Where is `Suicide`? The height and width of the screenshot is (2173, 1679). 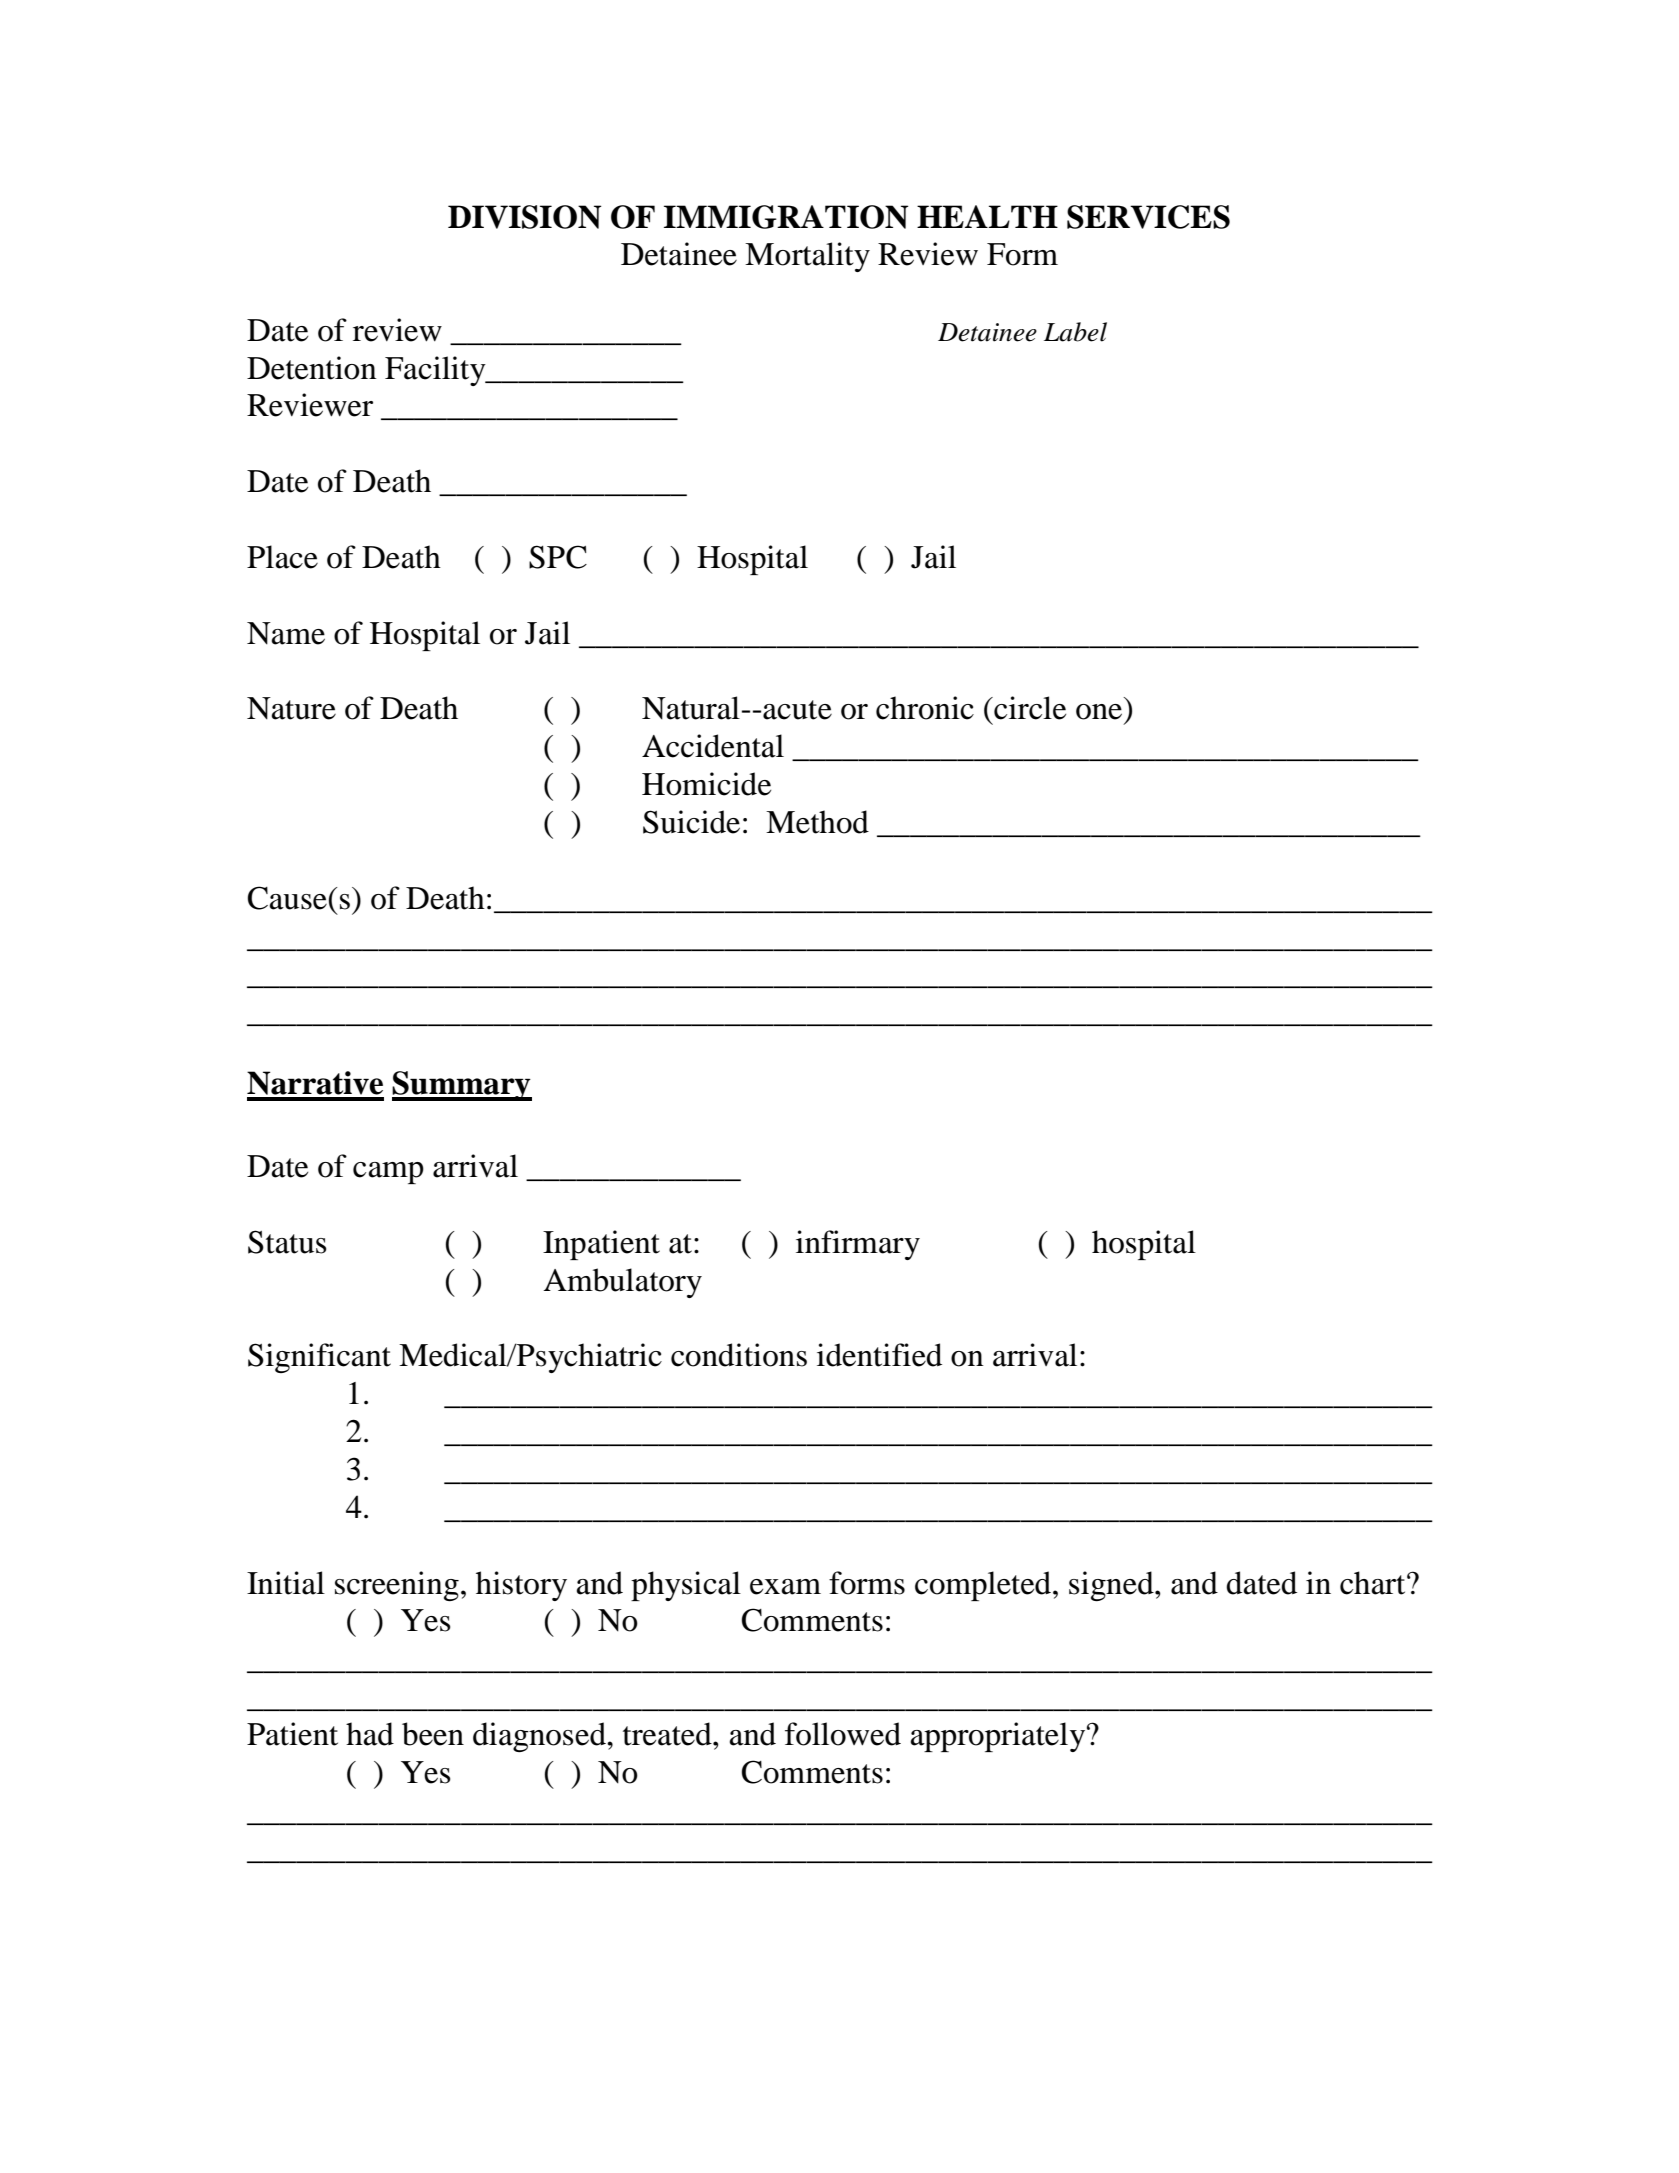 Suicide is located at coordinates (691, 822).
